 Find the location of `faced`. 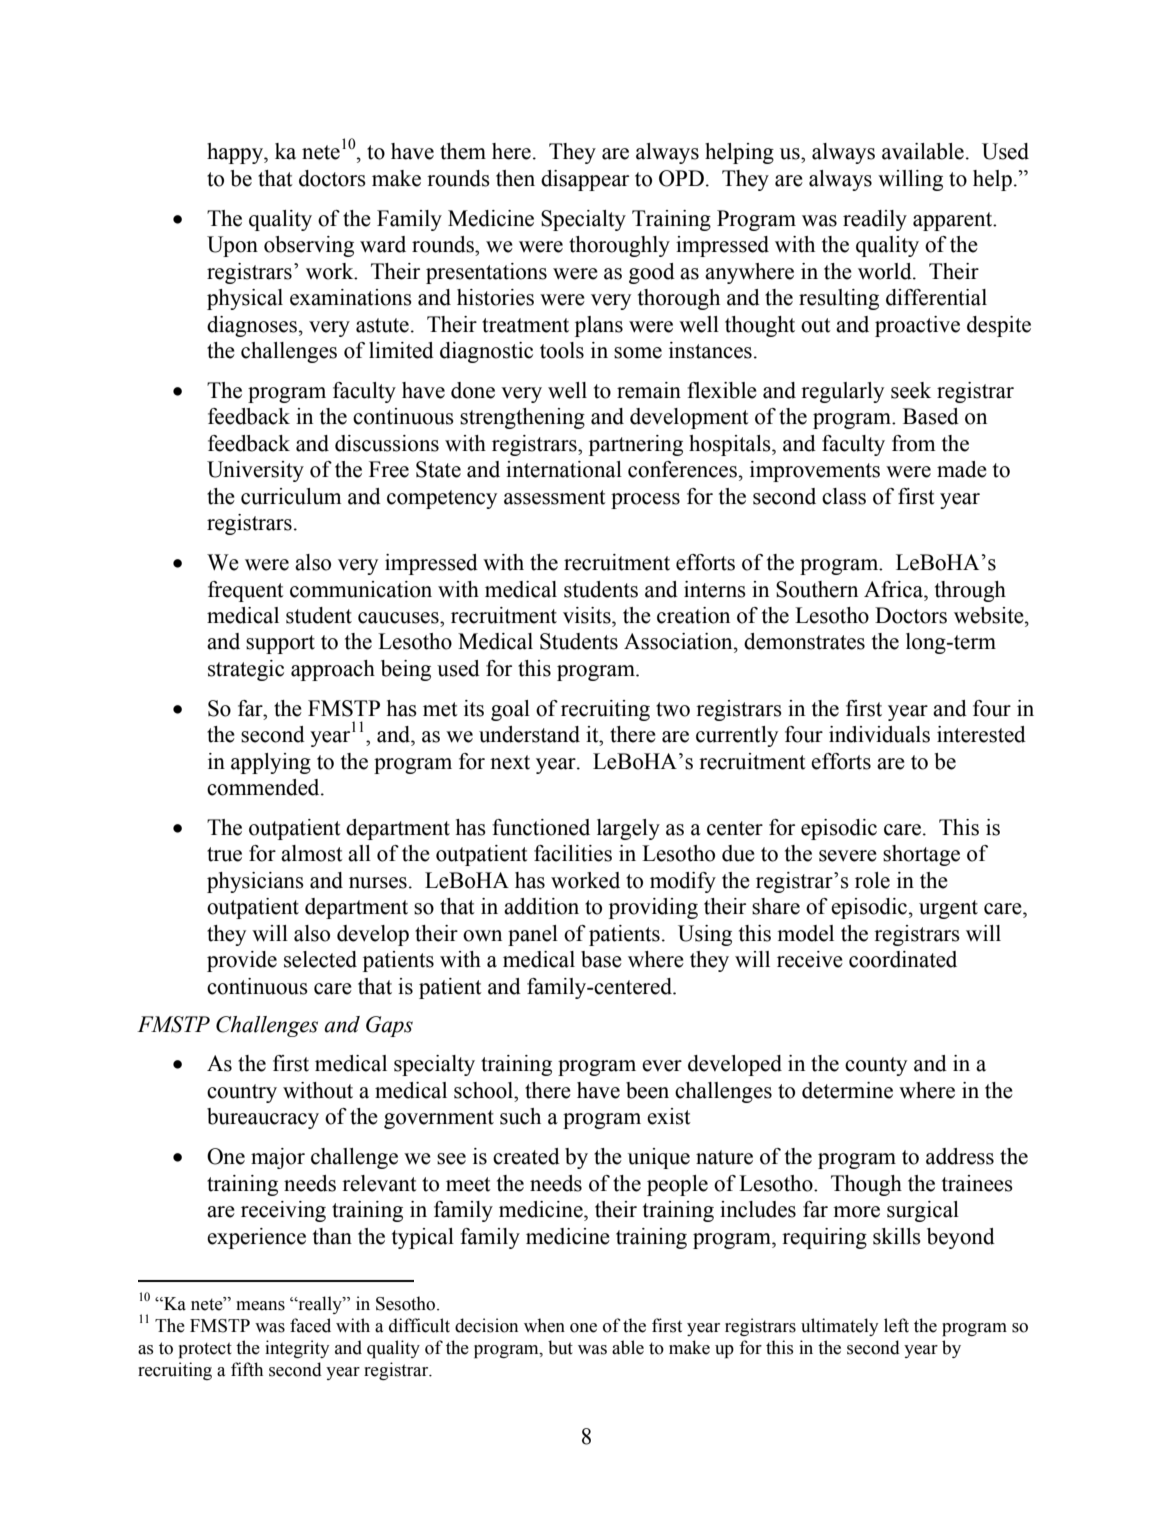

faced is located at coordinates (310, 1325).
